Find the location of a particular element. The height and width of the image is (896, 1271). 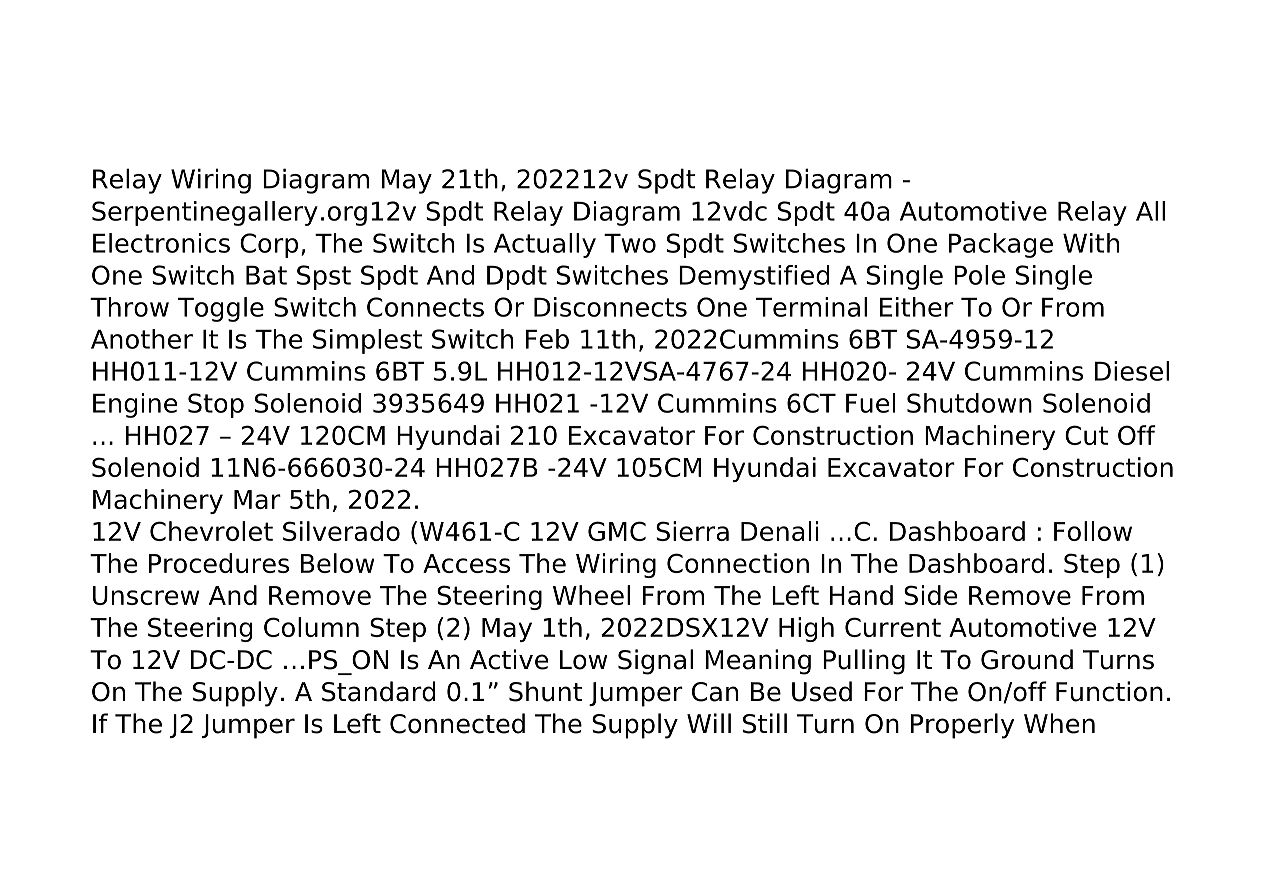

GMC is located at coordinates (617, 531).
